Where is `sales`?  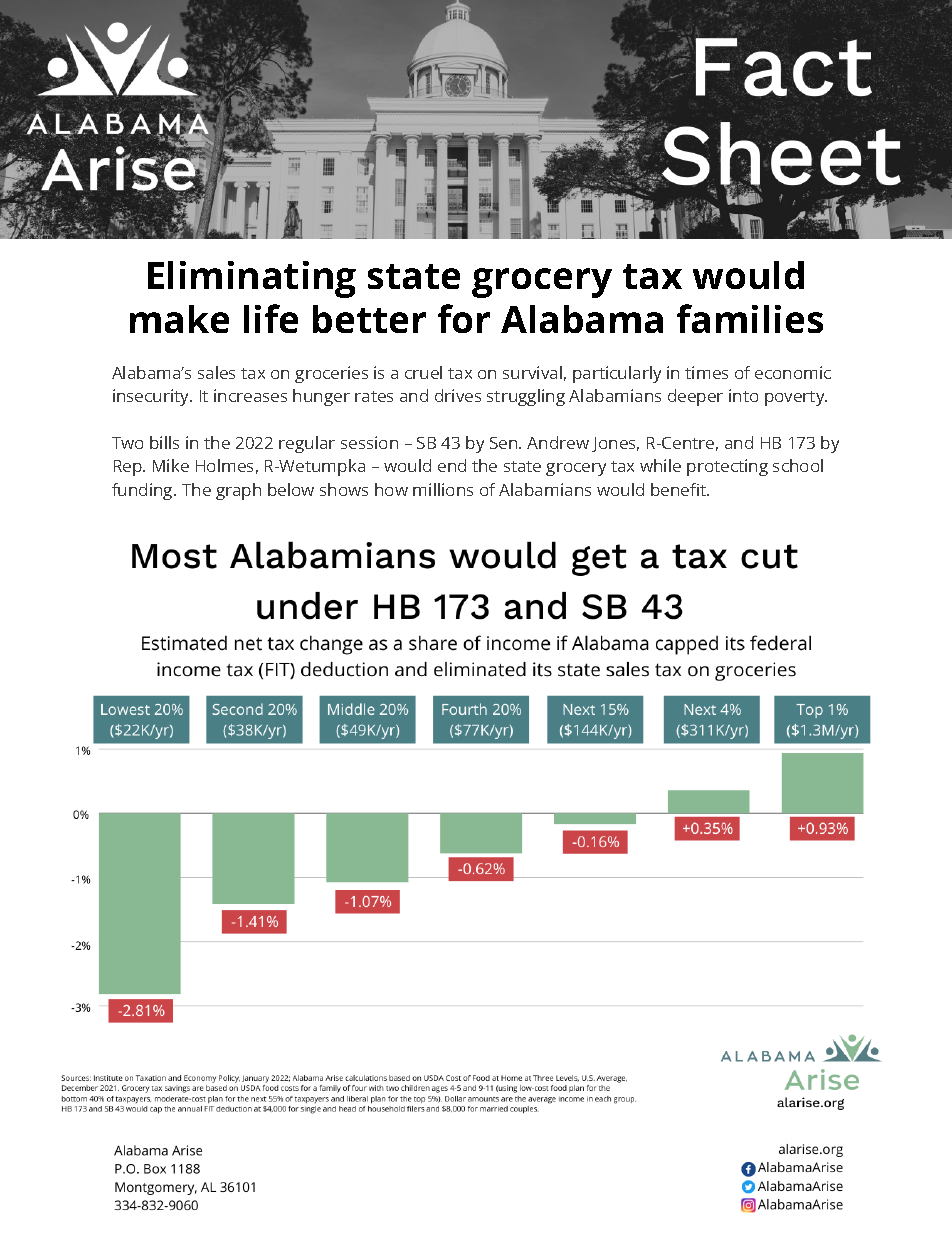
sales is located at coordinates (216, 372).
